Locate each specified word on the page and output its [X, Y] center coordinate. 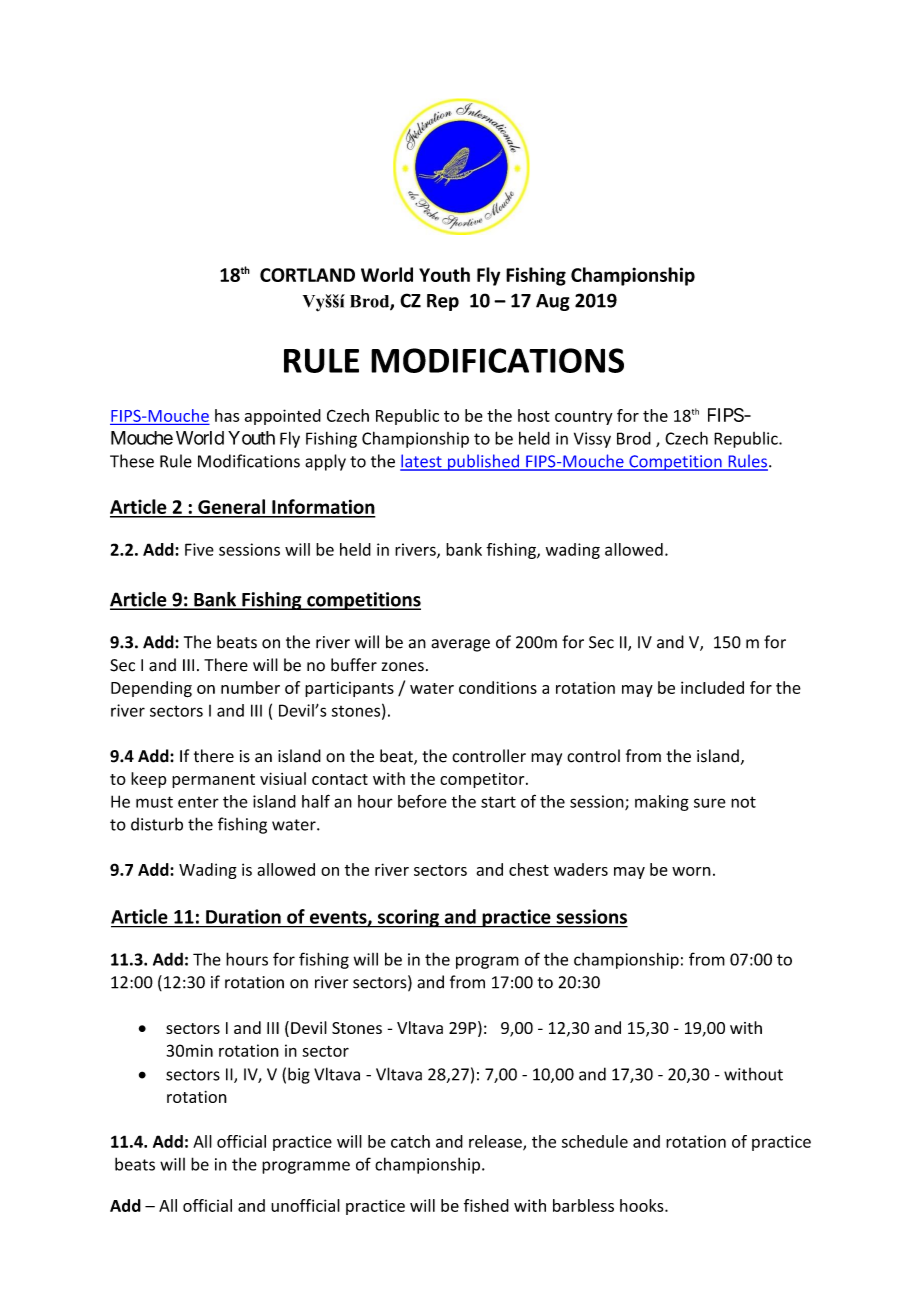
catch [410, 1141]
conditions [498, 687]
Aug [553, 302]
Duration [243, 916]
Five [199, 549]
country [584, 418]
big [299, 1075]
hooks [643, 1205]
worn [691, 871]
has [227, 415]
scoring [408, 918]
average [460, 645]
